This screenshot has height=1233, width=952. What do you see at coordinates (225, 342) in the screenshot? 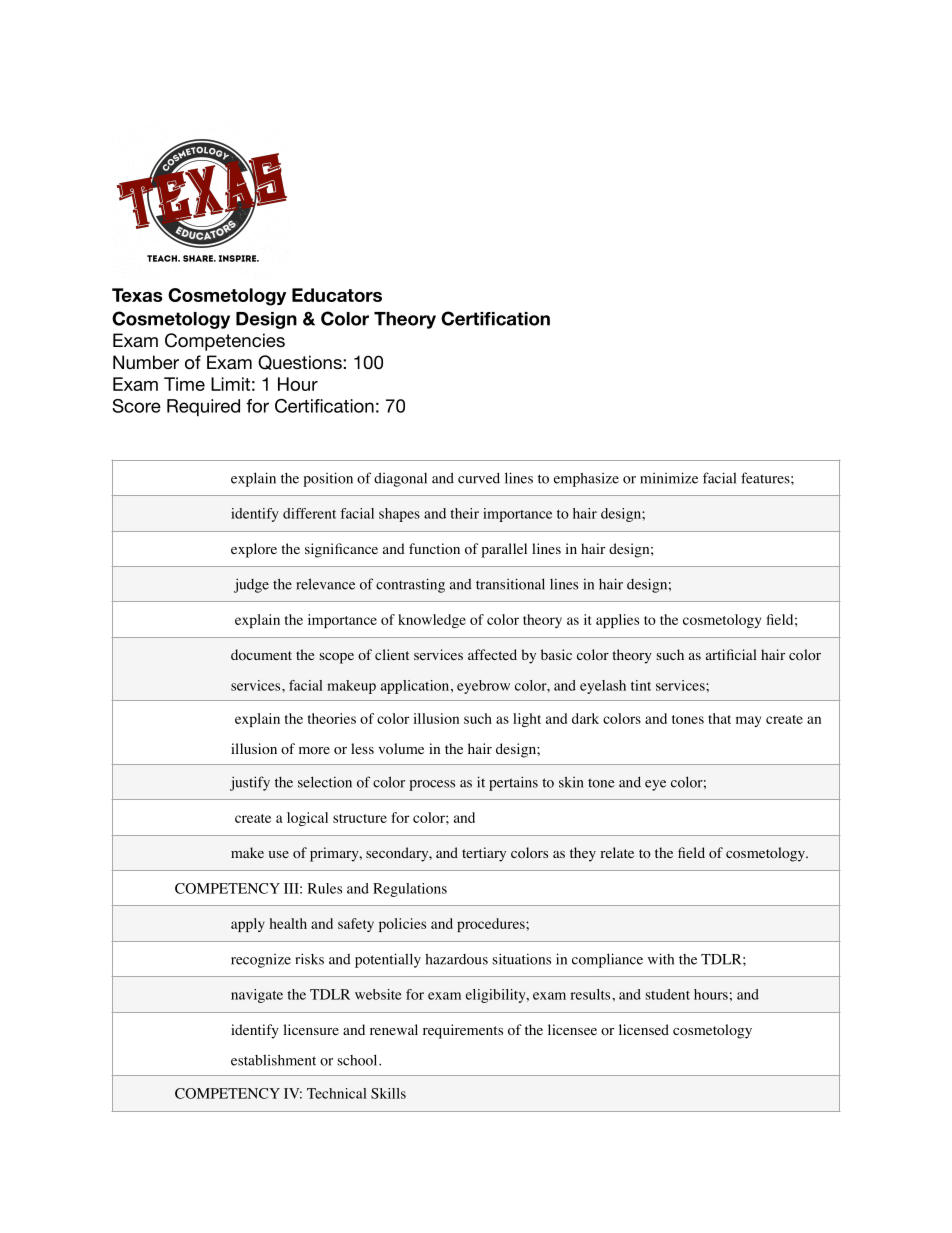
I see `Competencies` at bounding box center [225, 342].
